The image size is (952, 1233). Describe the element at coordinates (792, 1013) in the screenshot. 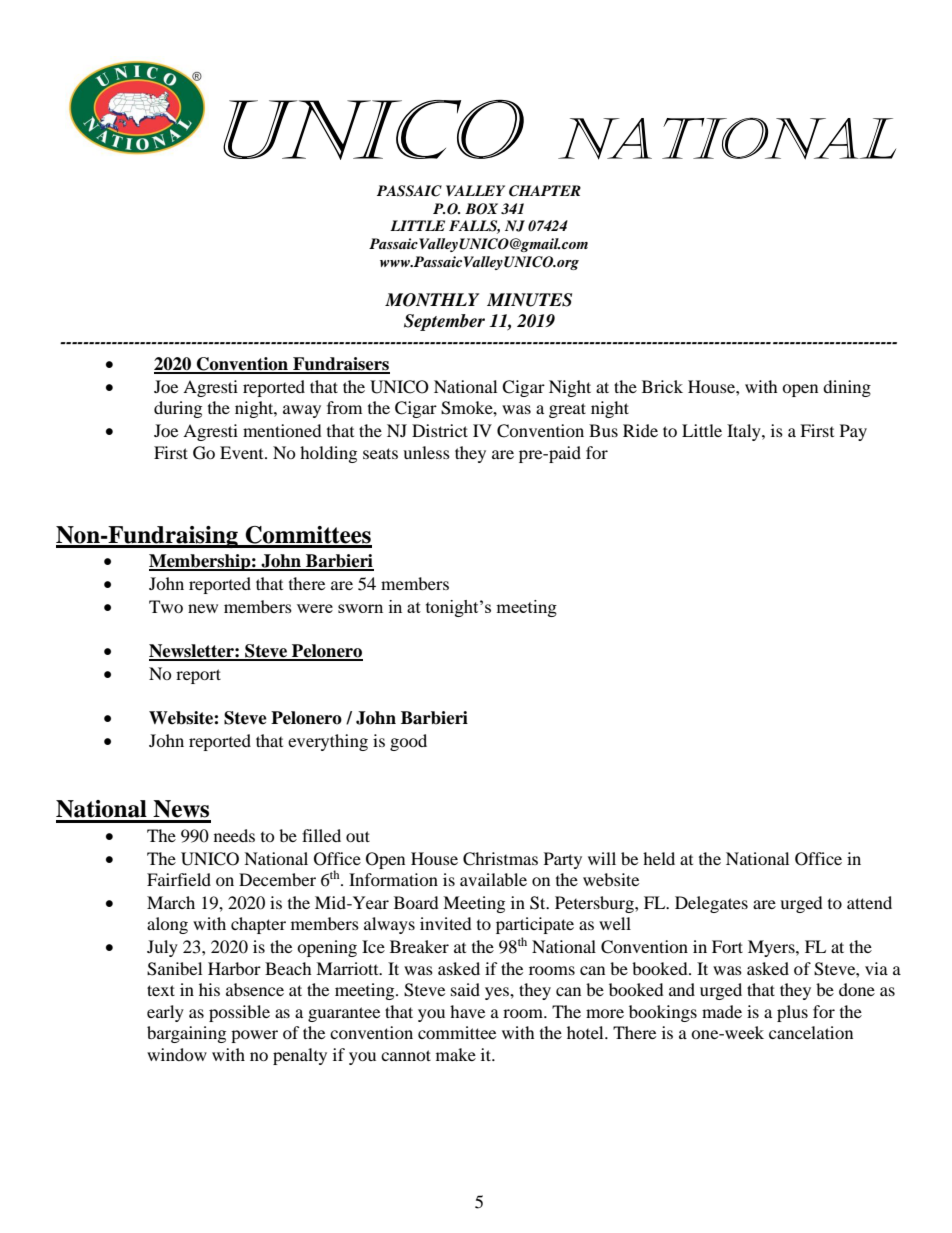

I see `plus` at that location.
